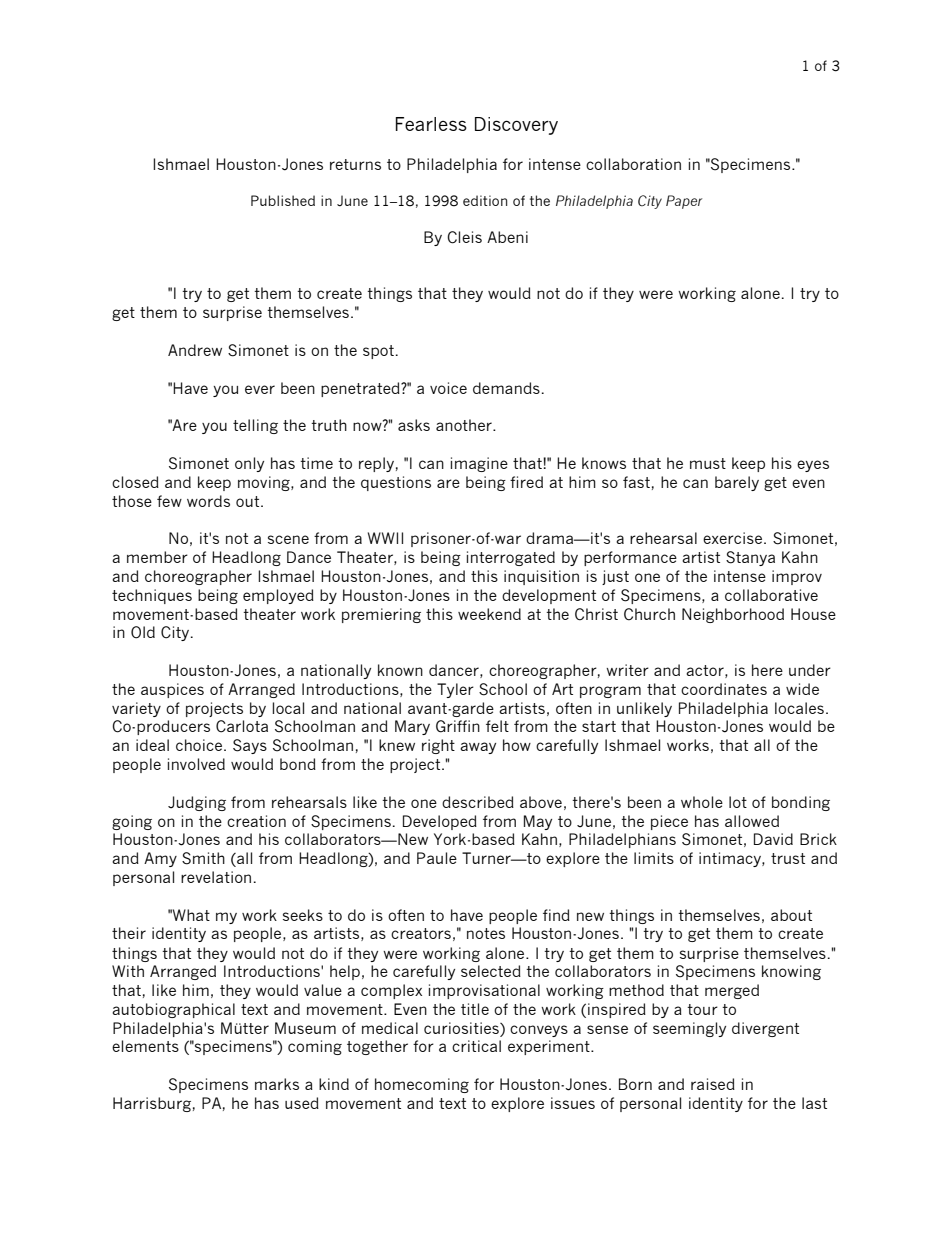  I want to click on critical, so click(476, 1046).
